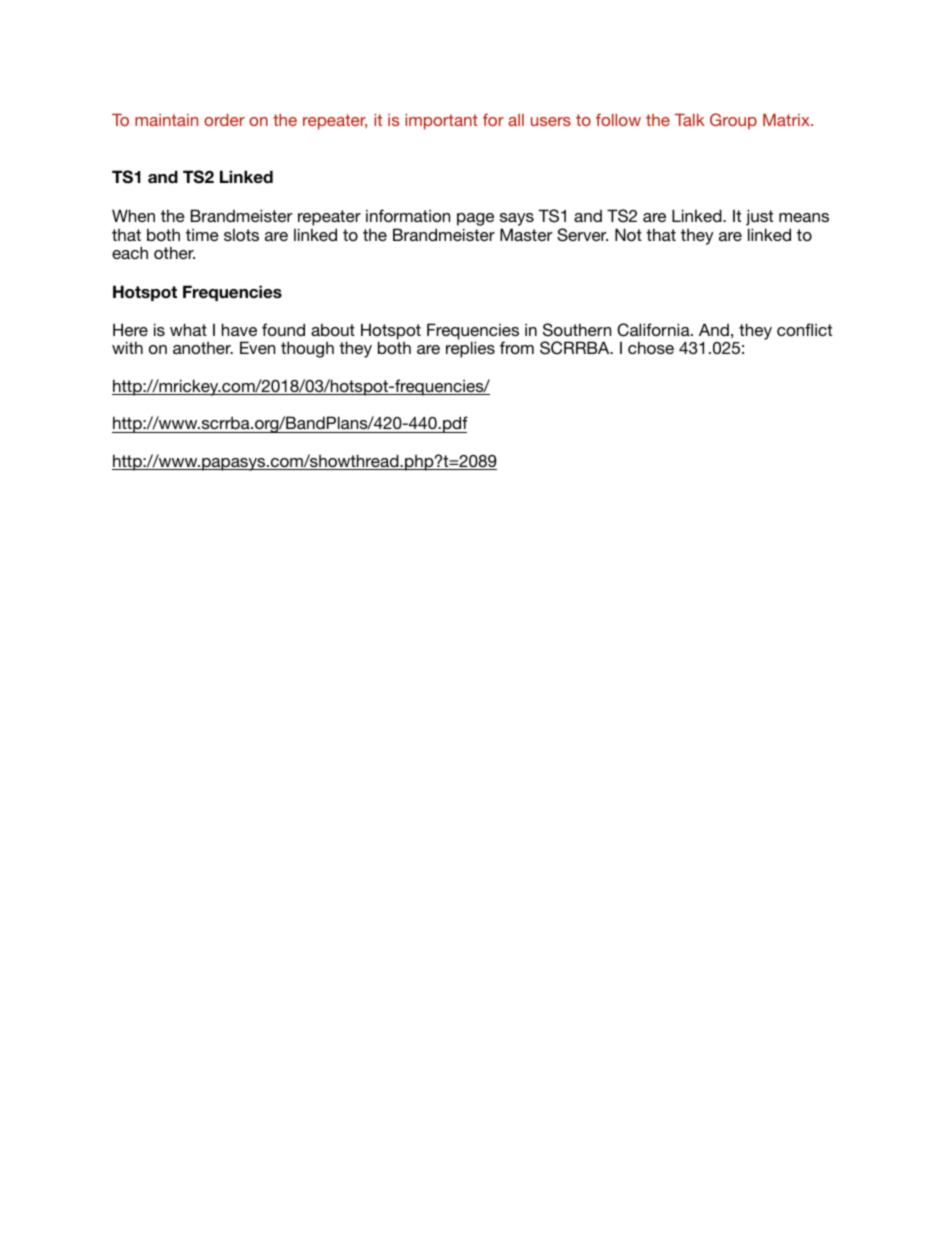  I want to click on important, so click(441, 122).
